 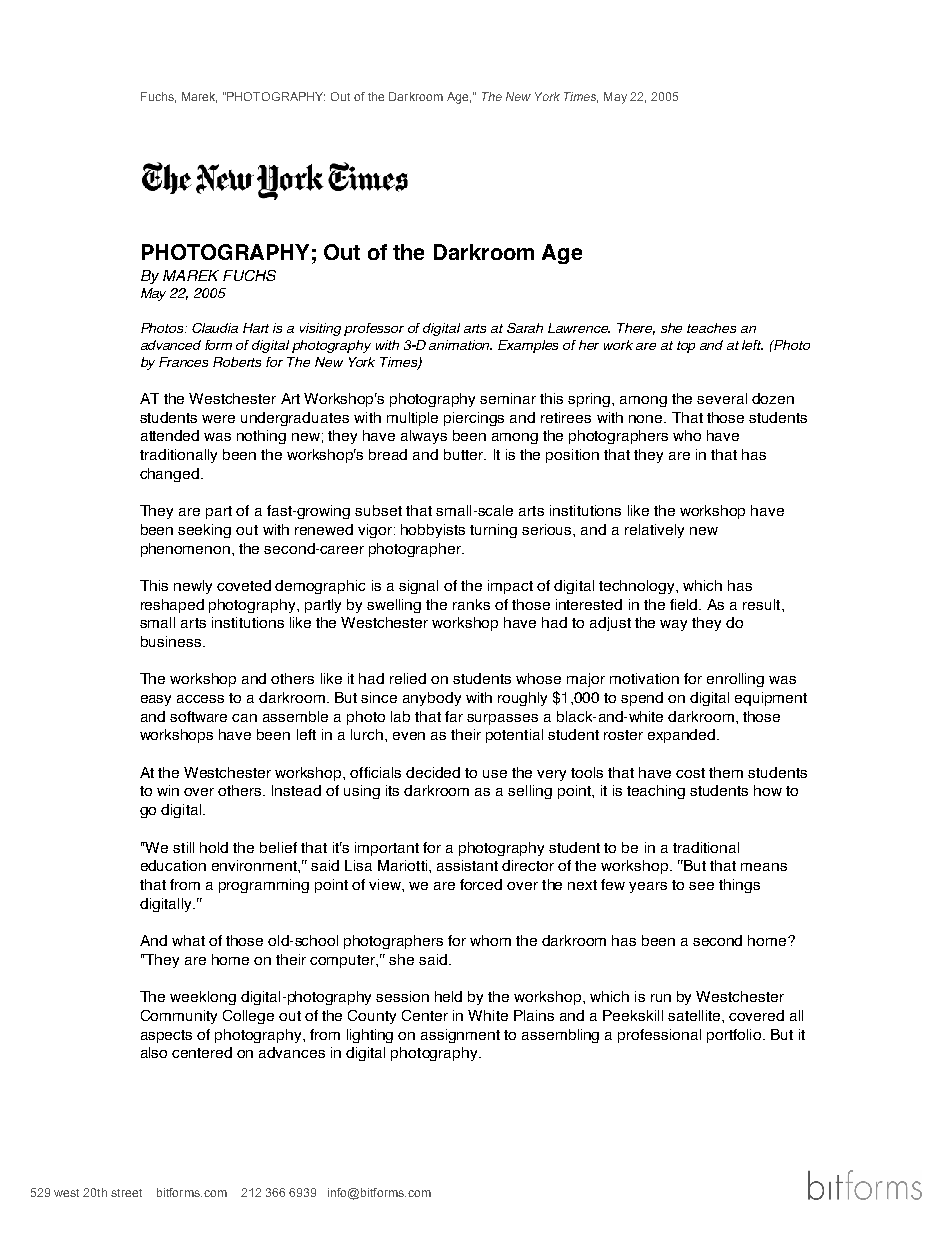 What do you see at coordinates (460, 345) in the image?
I see `animation` at bounding box center [460, 345].
